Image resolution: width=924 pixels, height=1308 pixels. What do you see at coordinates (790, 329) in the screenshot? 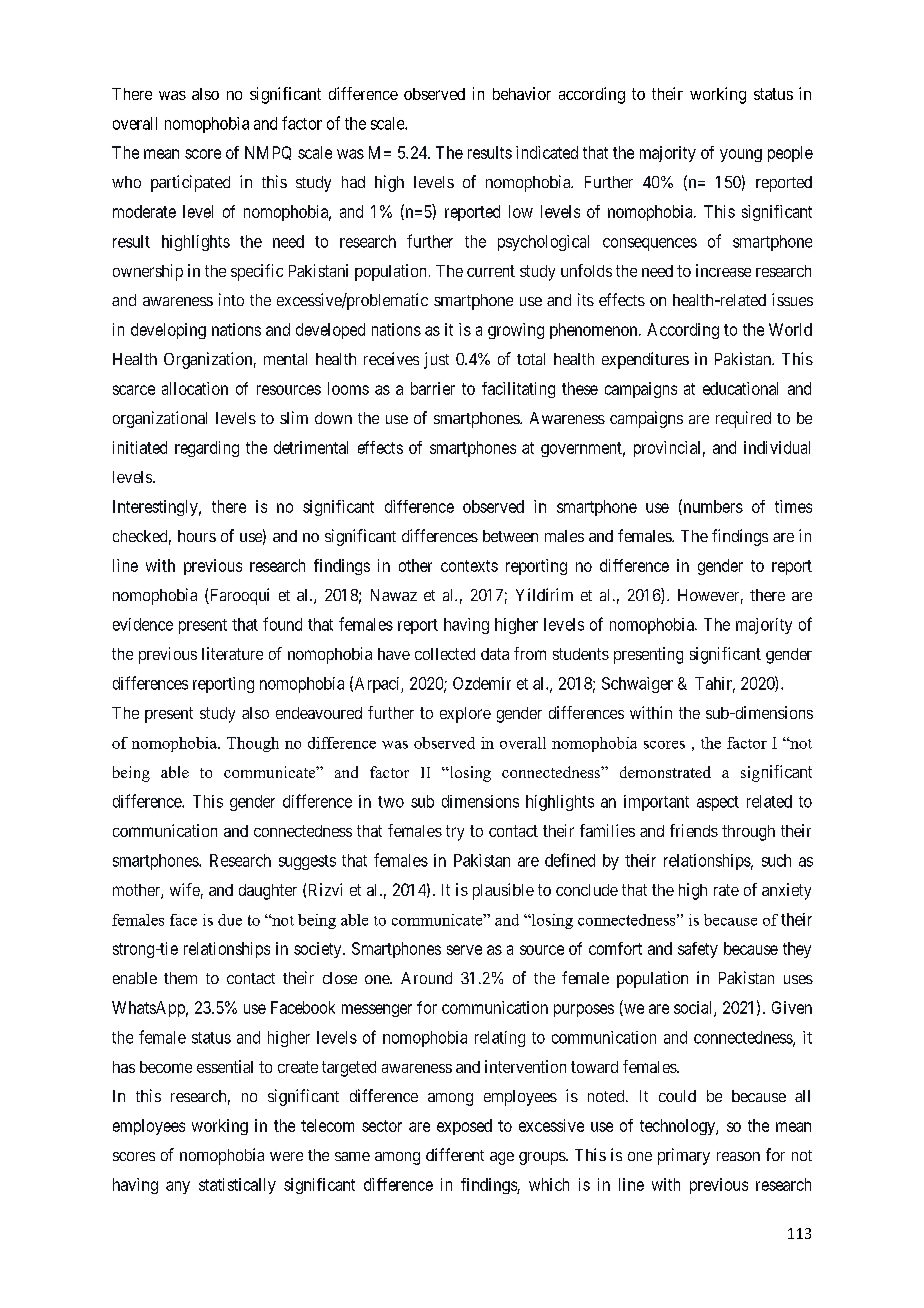
I see `World` at bounding box center [790, 329].
